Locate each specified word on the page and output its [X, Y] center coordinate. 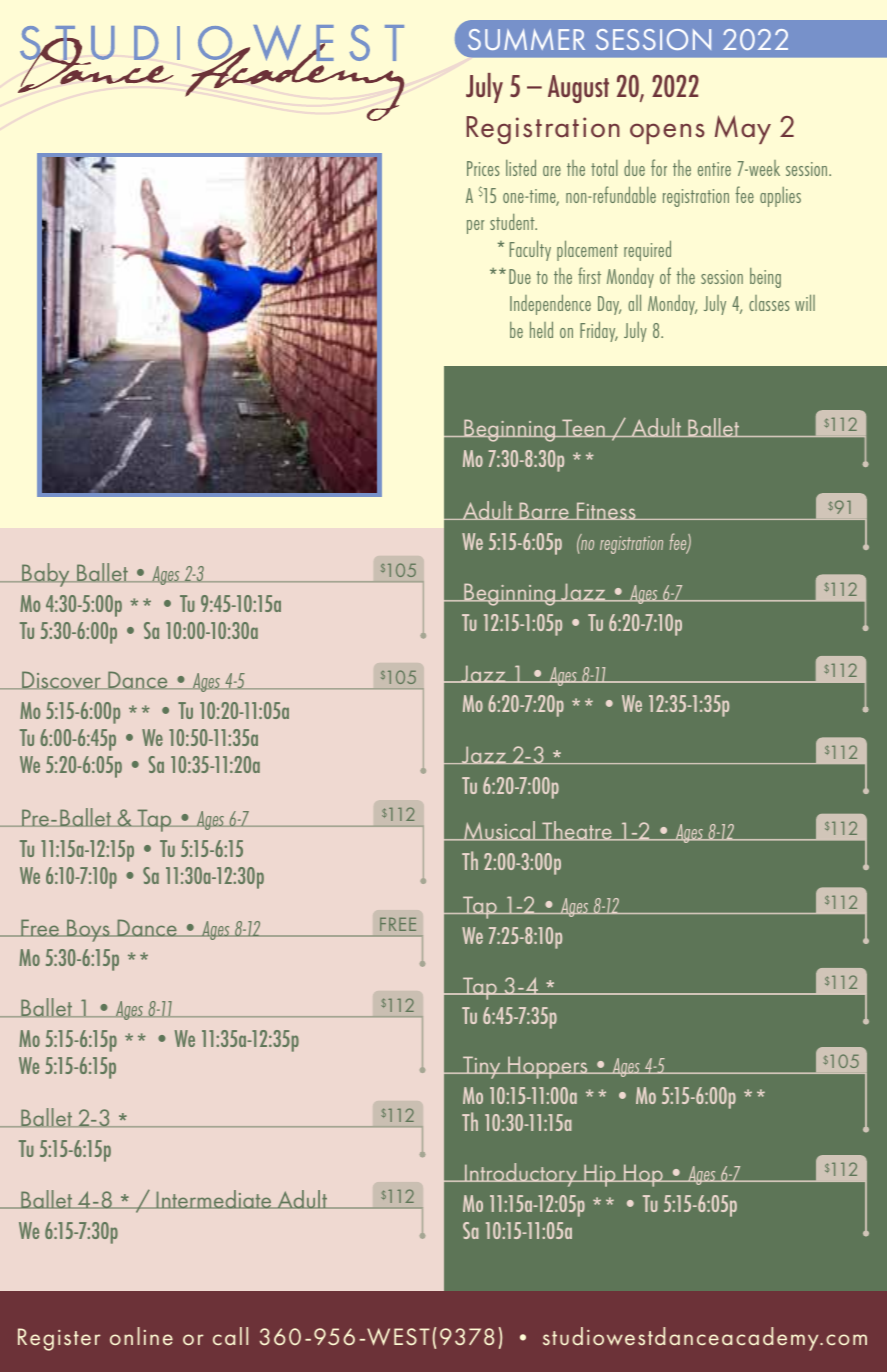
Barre [544, 511]
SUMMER [526, 39]
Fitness [606, 511]
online [141, 1336]
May [743, 129]
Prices [483, 168]
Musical [500, 831]
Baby [46, 575]
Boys [88, 930]
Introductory [520, 1175]
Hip [600, 1175]
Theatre [577, 831]
